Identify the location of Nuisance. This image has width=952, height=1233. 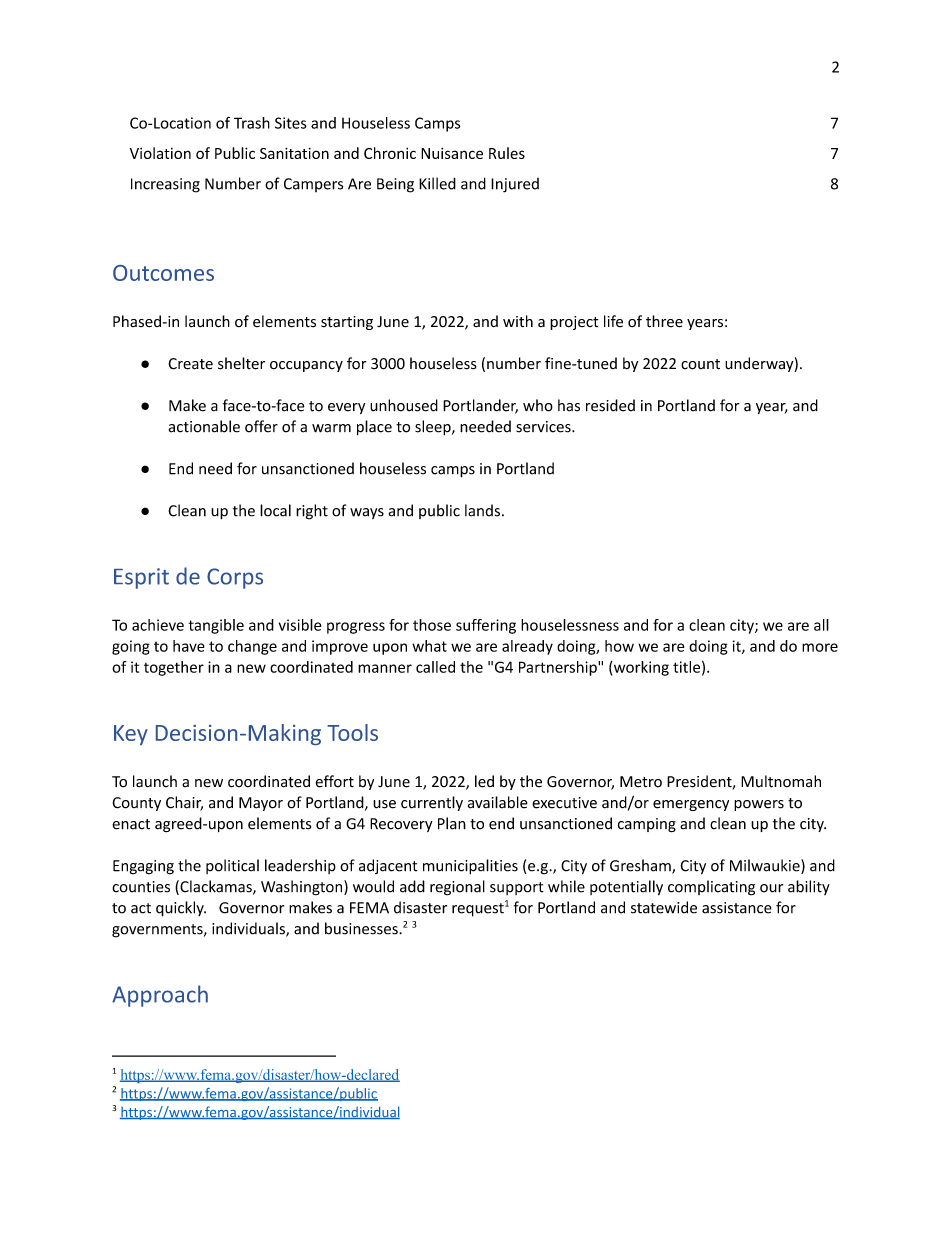
(452, 153).
